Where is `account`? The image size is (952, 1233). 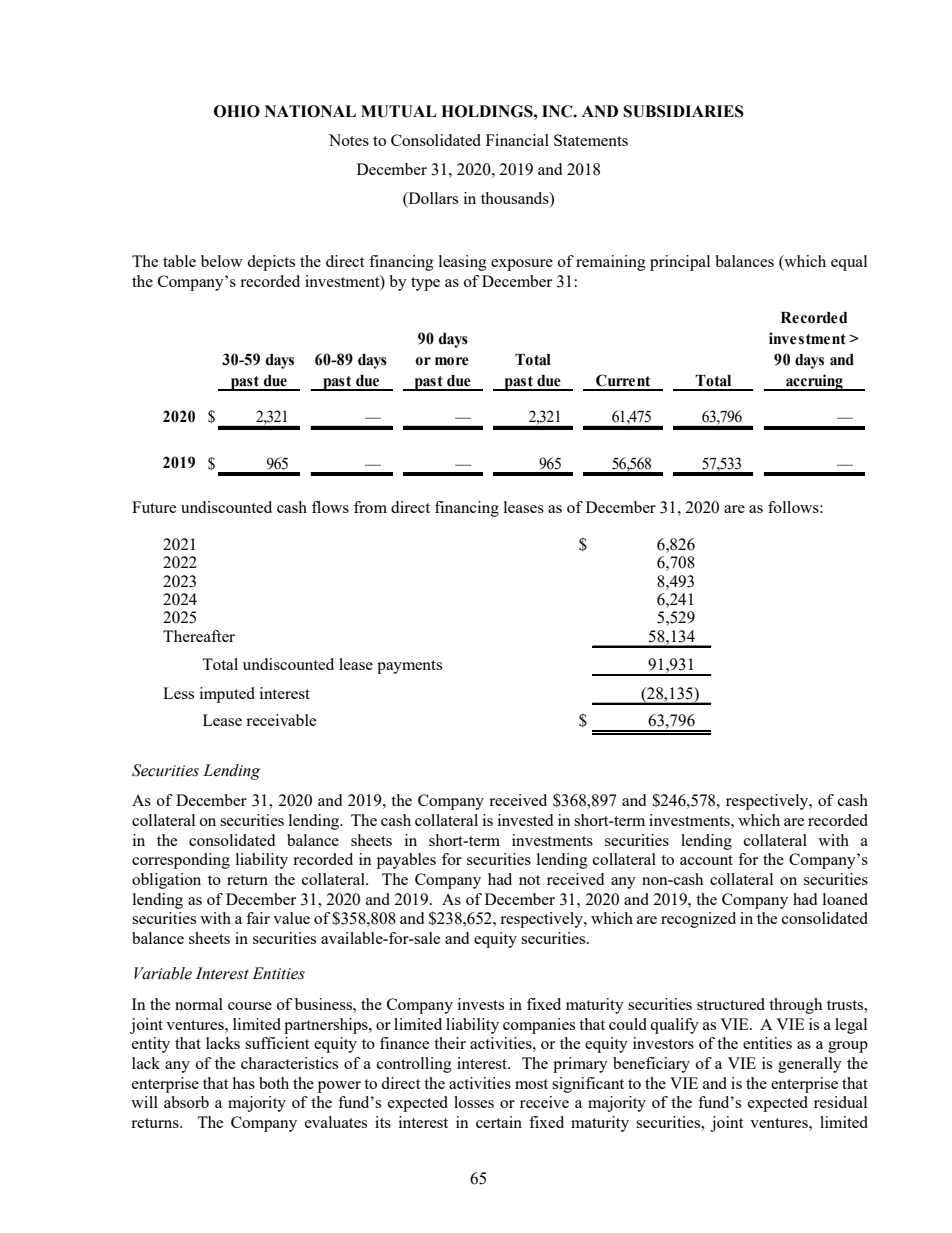
account is located at coordinates (706, 860).
